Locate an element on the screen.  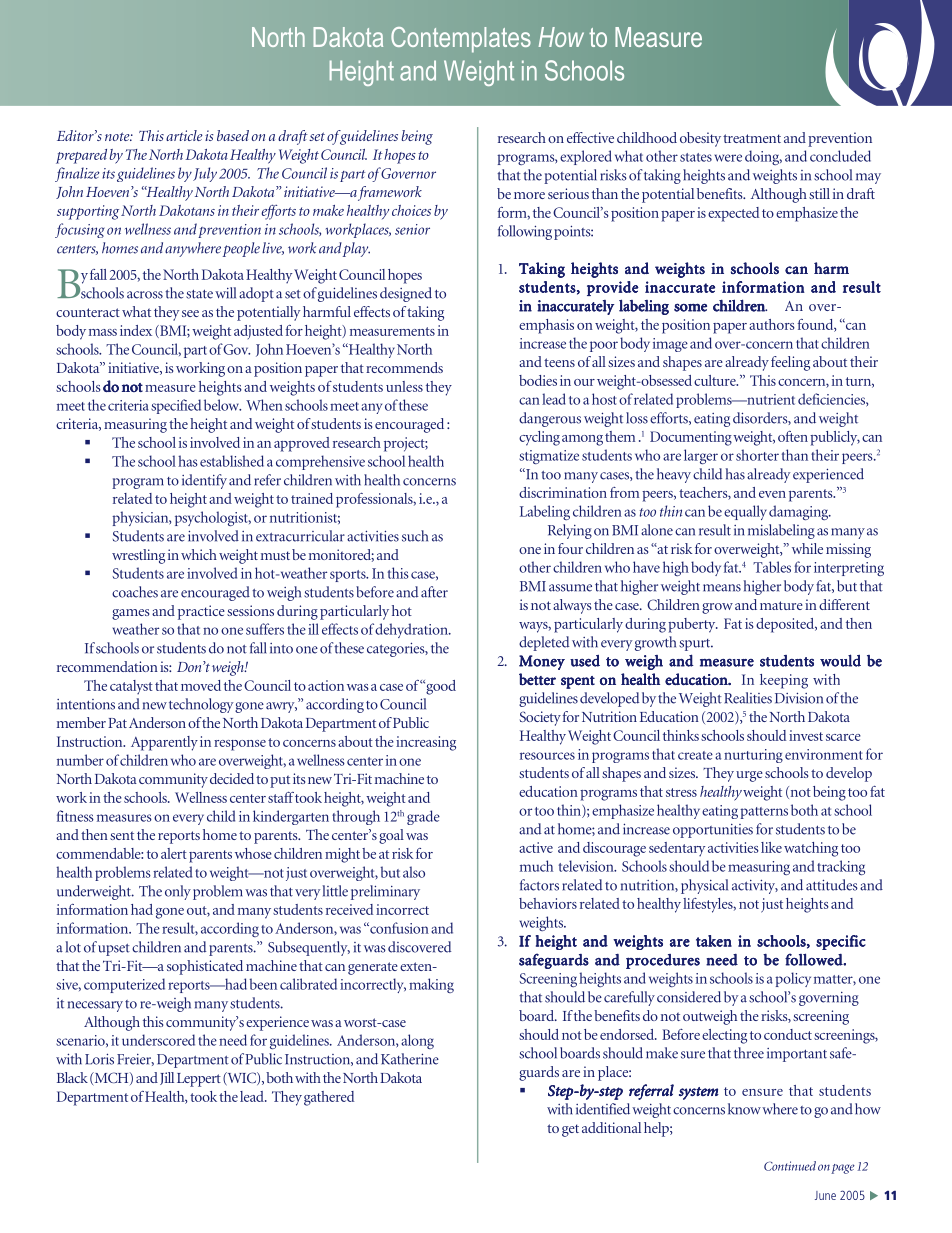
index is located at coordinates (136, 330).
